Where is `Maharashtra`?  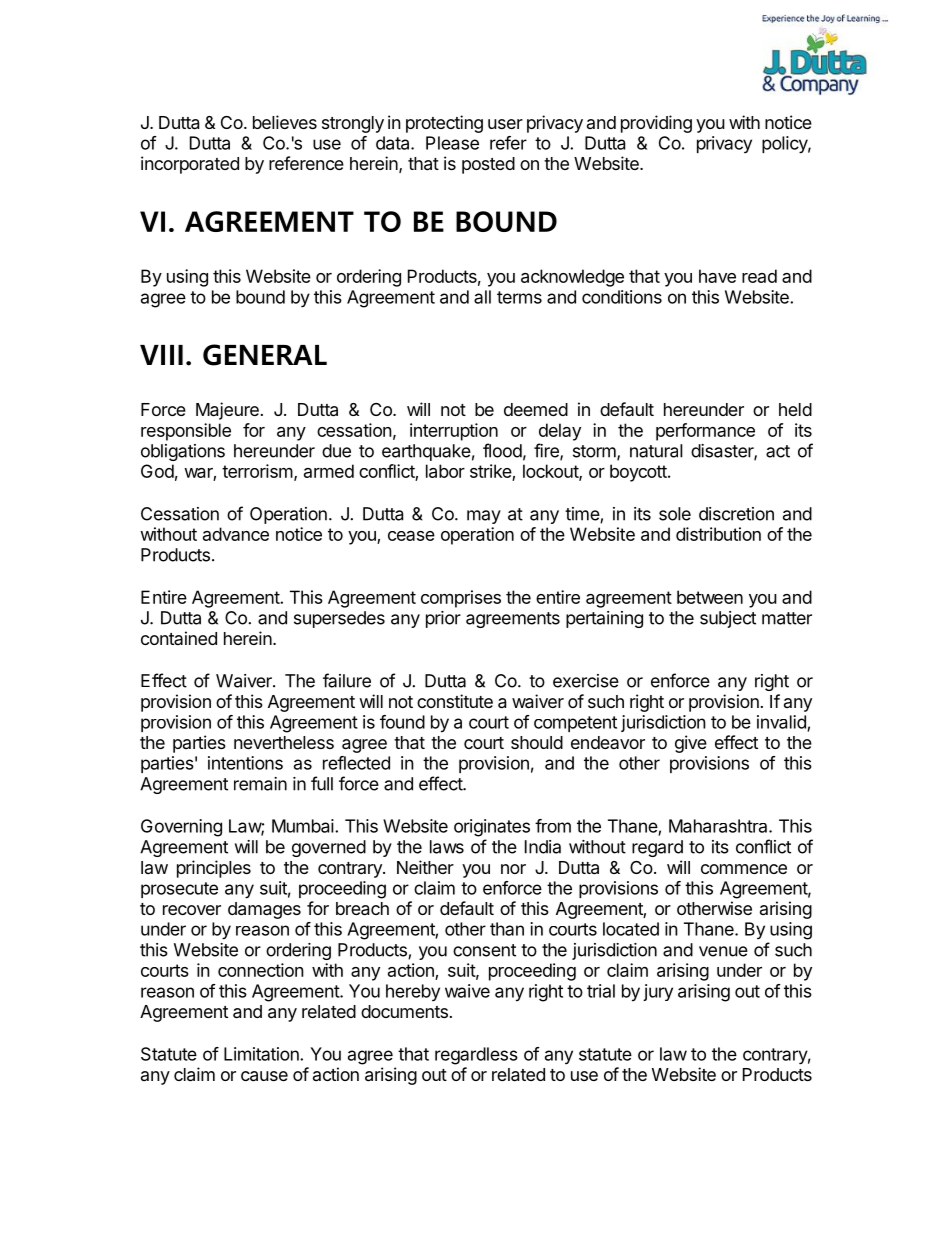 Maharashtra is located at coordinates (719, 826).
